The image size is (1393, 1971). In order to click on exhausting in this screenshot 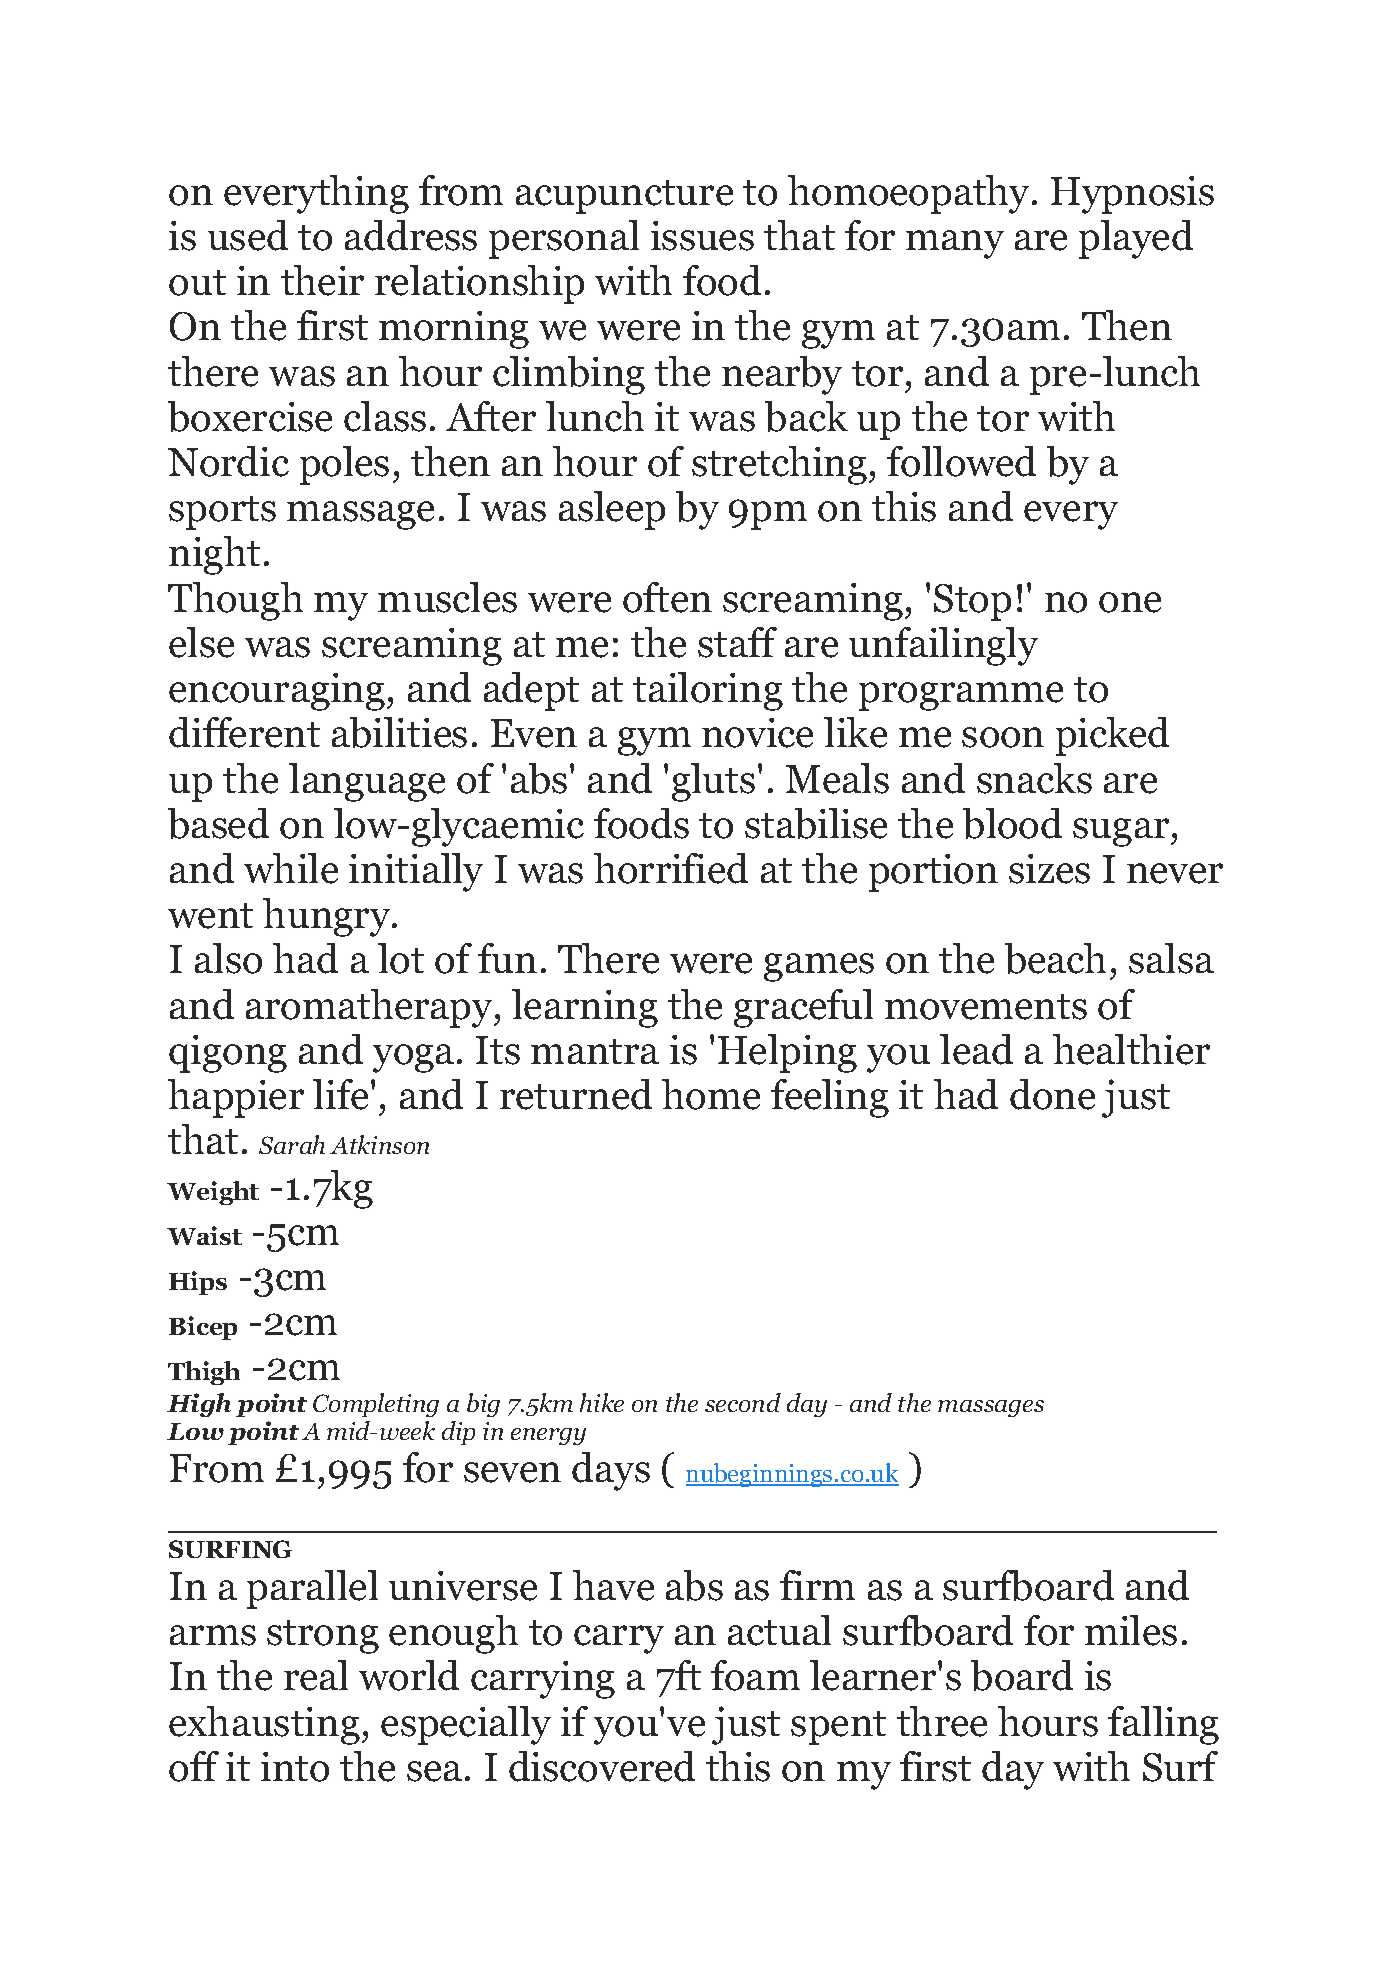, I will do `click(264, 1725)`.
